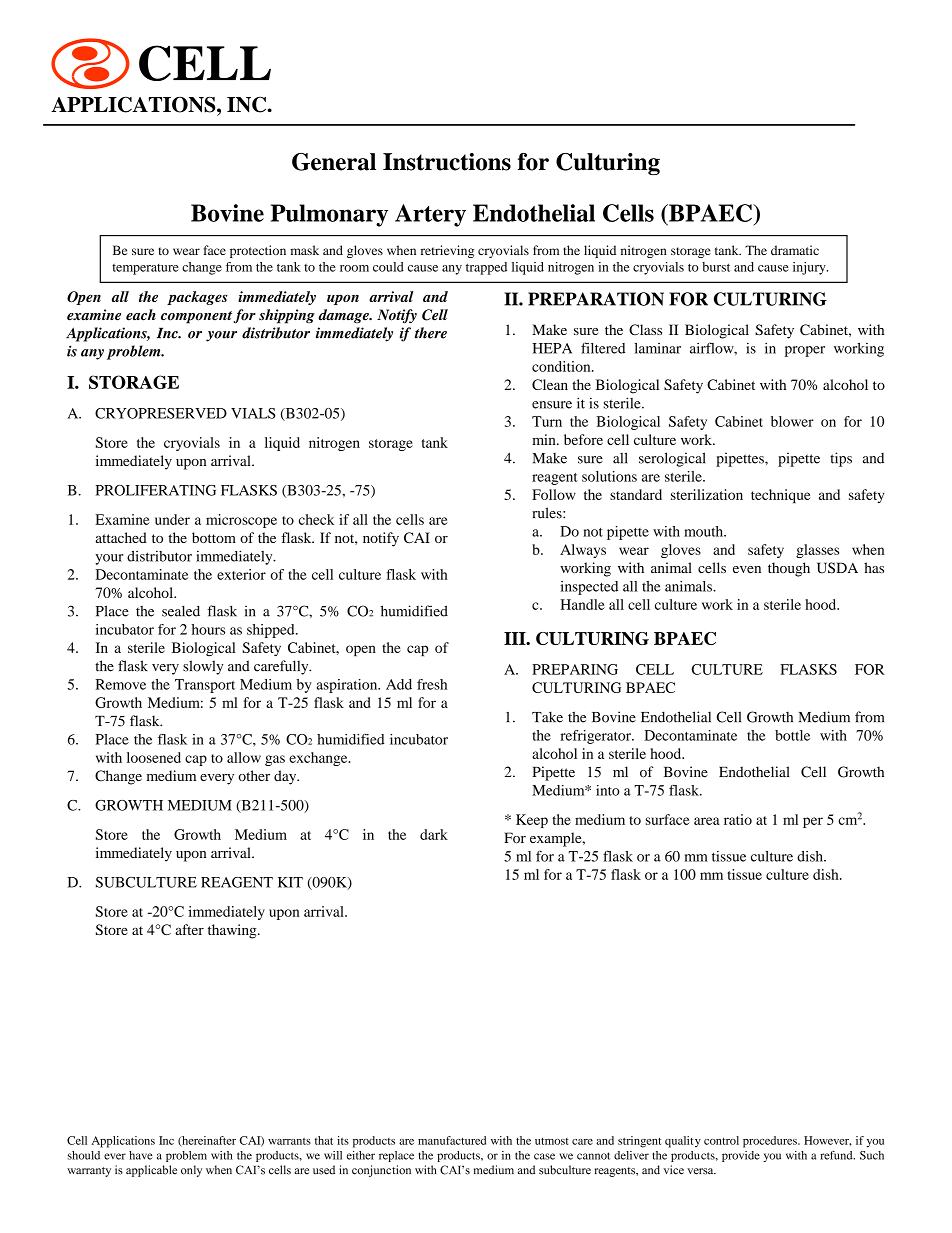  Describe the element at coordinates (156, 490) in the screenshot. I see `PROLIFERATING` at that location.
